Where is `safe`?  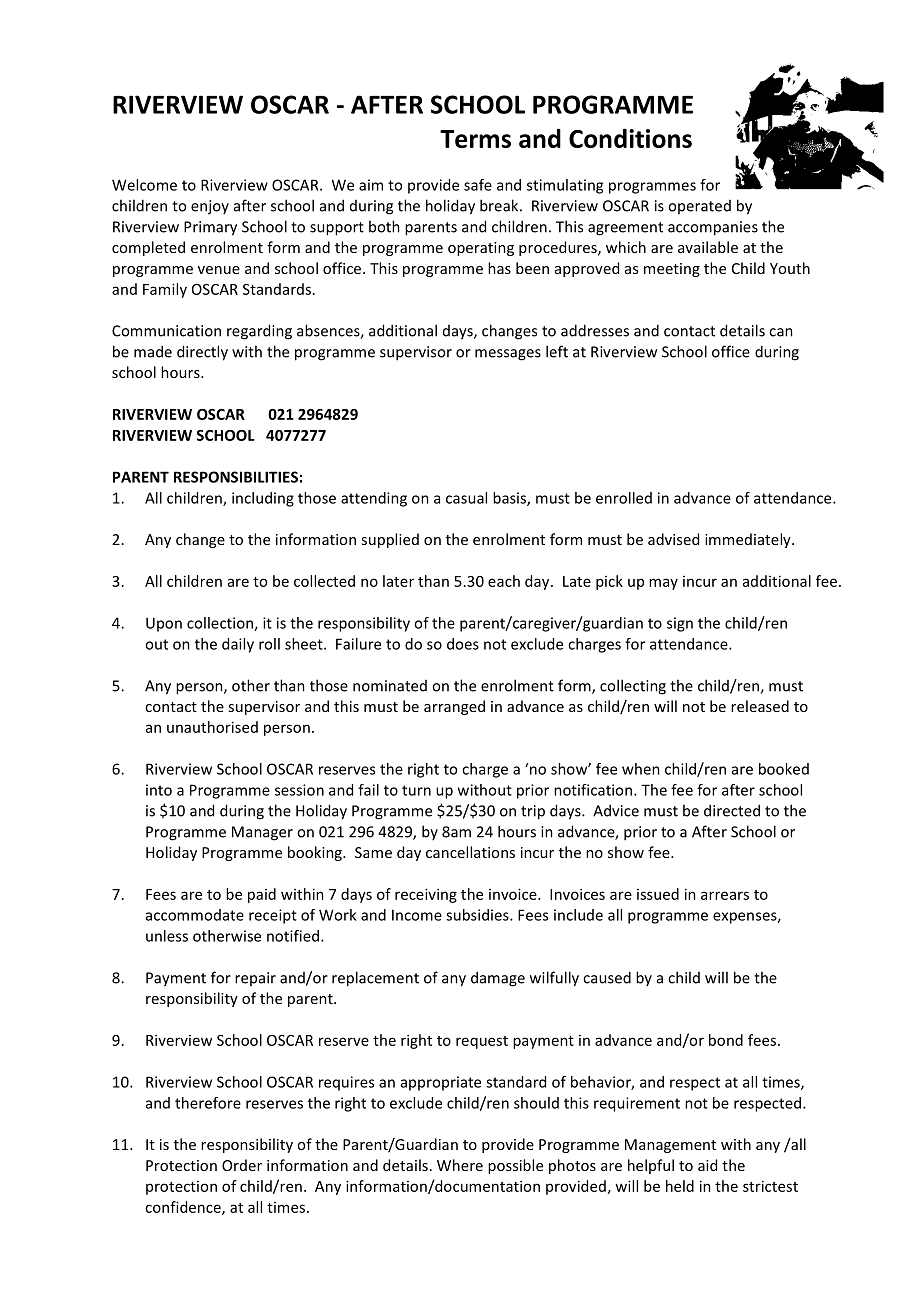 safe is located at coordinates (478, 185).
